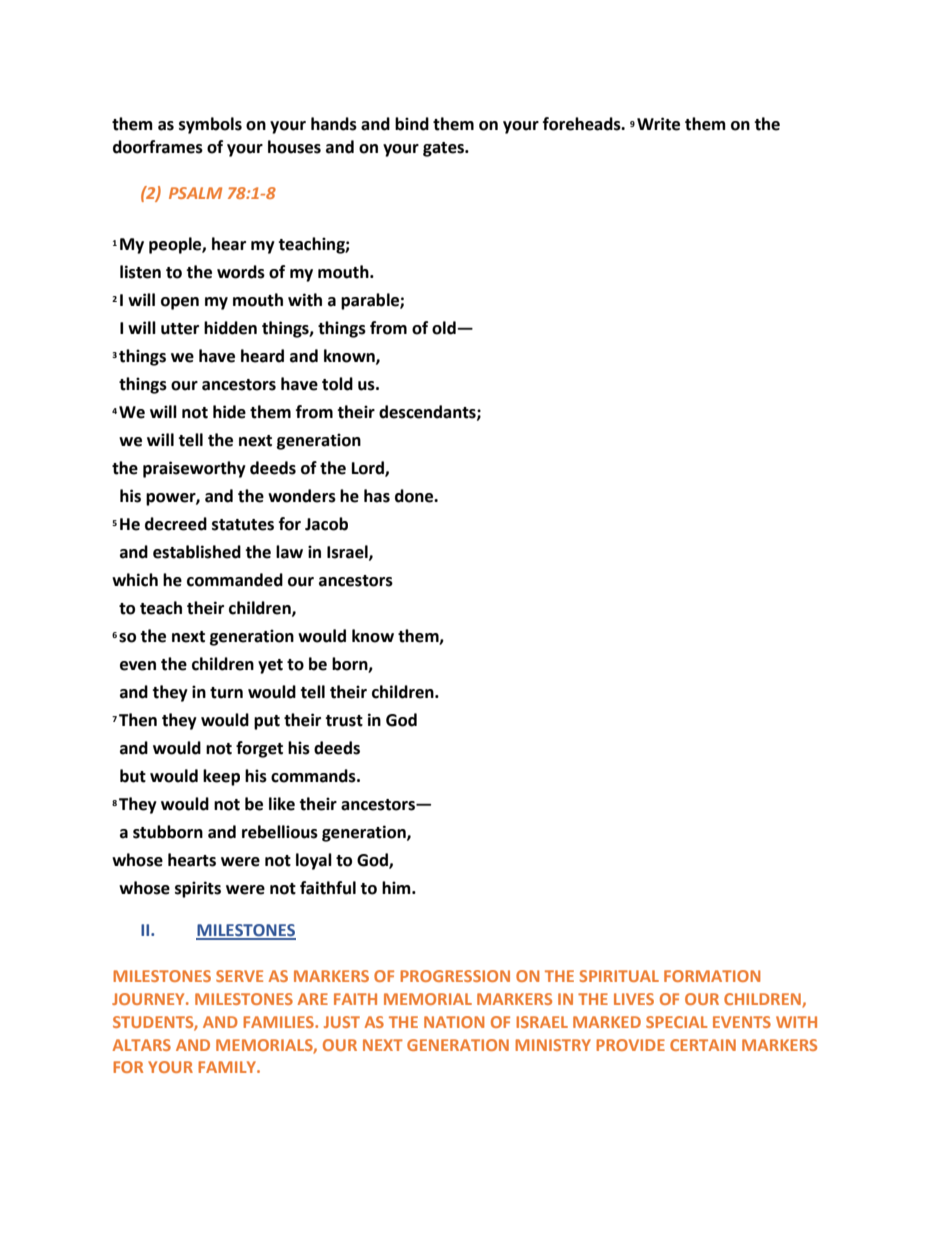 This image has height=1233, width=952. Describe the element at coordinates (210, 125) in the image. I see `symbols` at that location.
